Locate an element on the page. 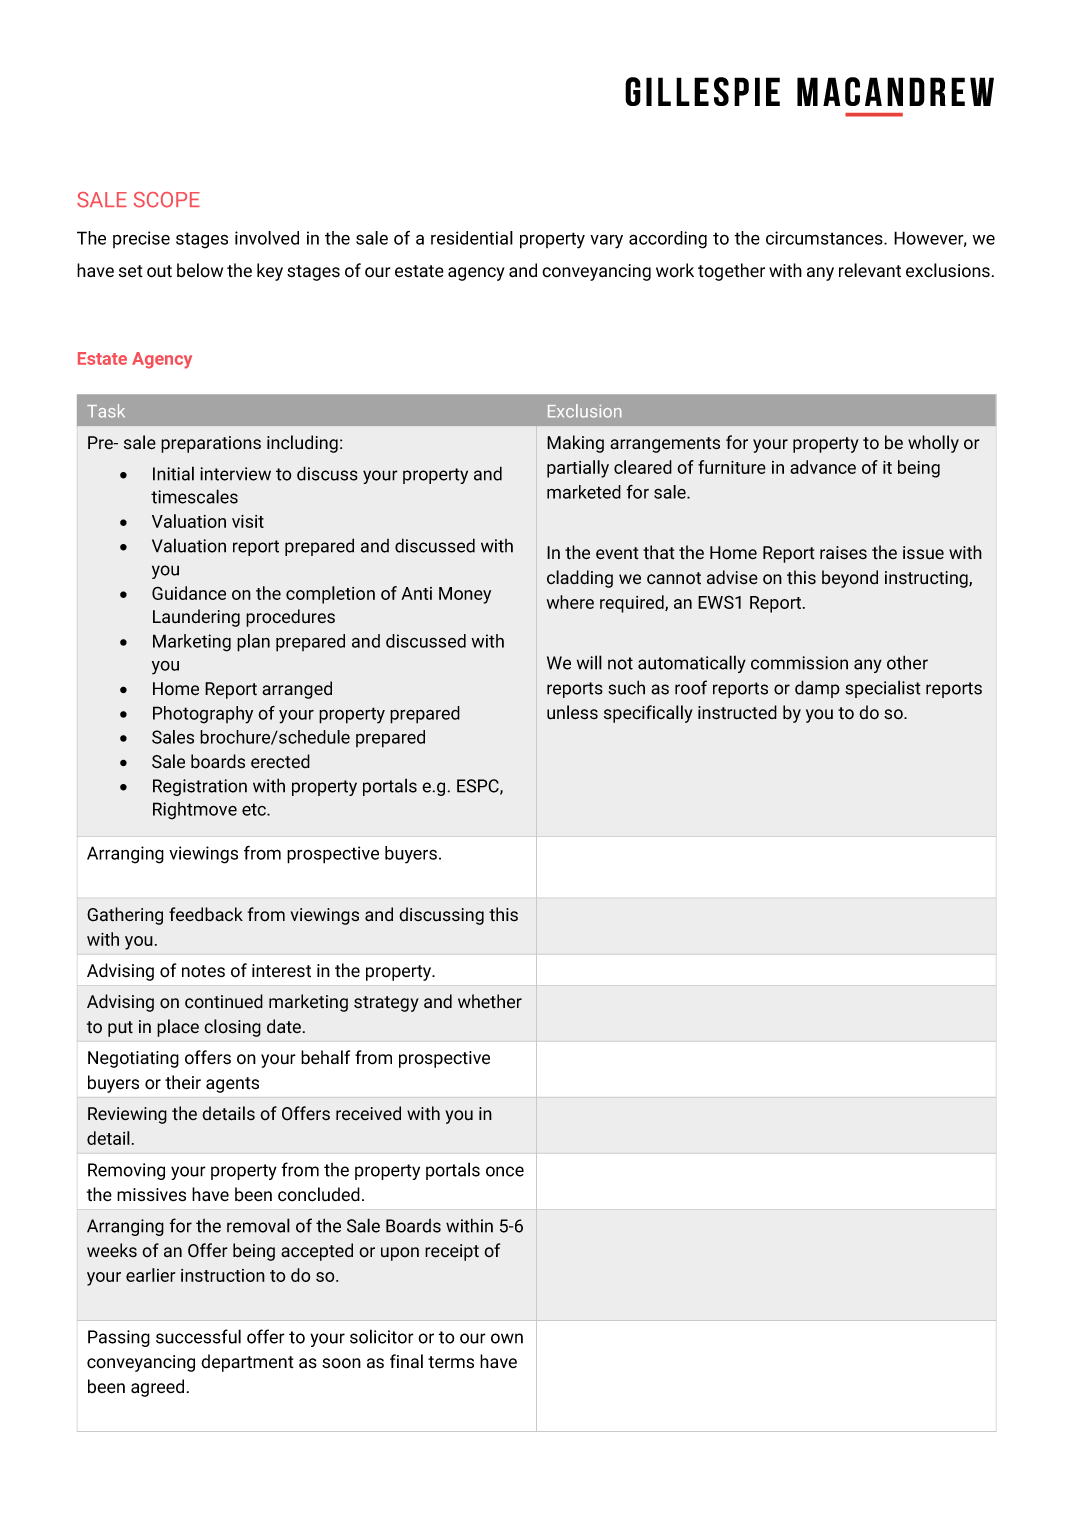 The image size is (1072, 1516). feedback is located at coordinates (206, 914).
